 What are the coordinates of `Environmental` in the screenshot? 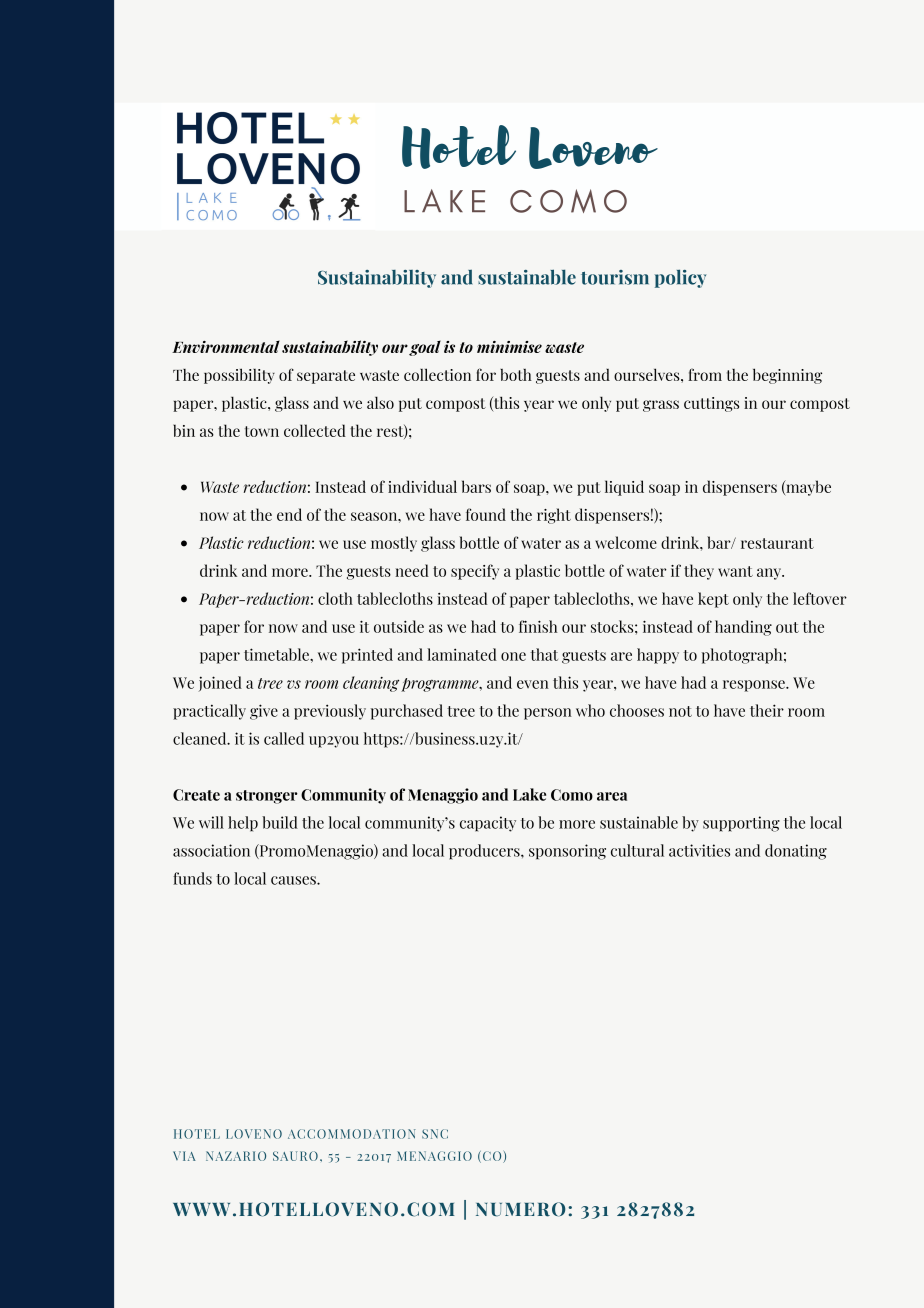 It's located at (226, 346).
